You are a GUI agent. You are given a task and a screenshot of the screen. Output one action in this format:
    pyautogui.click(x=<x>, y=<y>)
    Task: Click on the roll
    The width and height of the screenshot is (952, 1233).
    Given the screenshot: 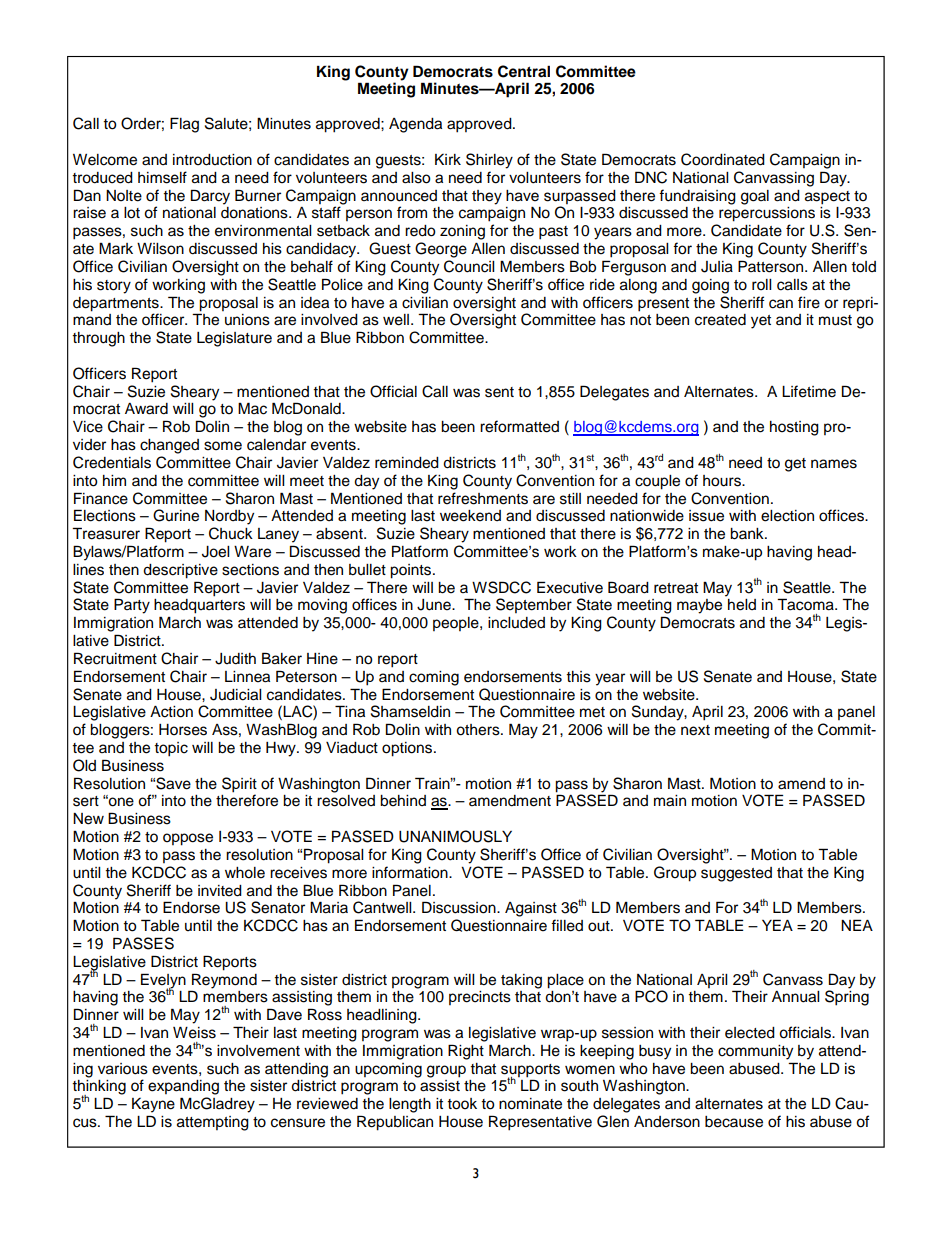 What is the action you would take?
    pyautogui.click(x=761, y=285)
